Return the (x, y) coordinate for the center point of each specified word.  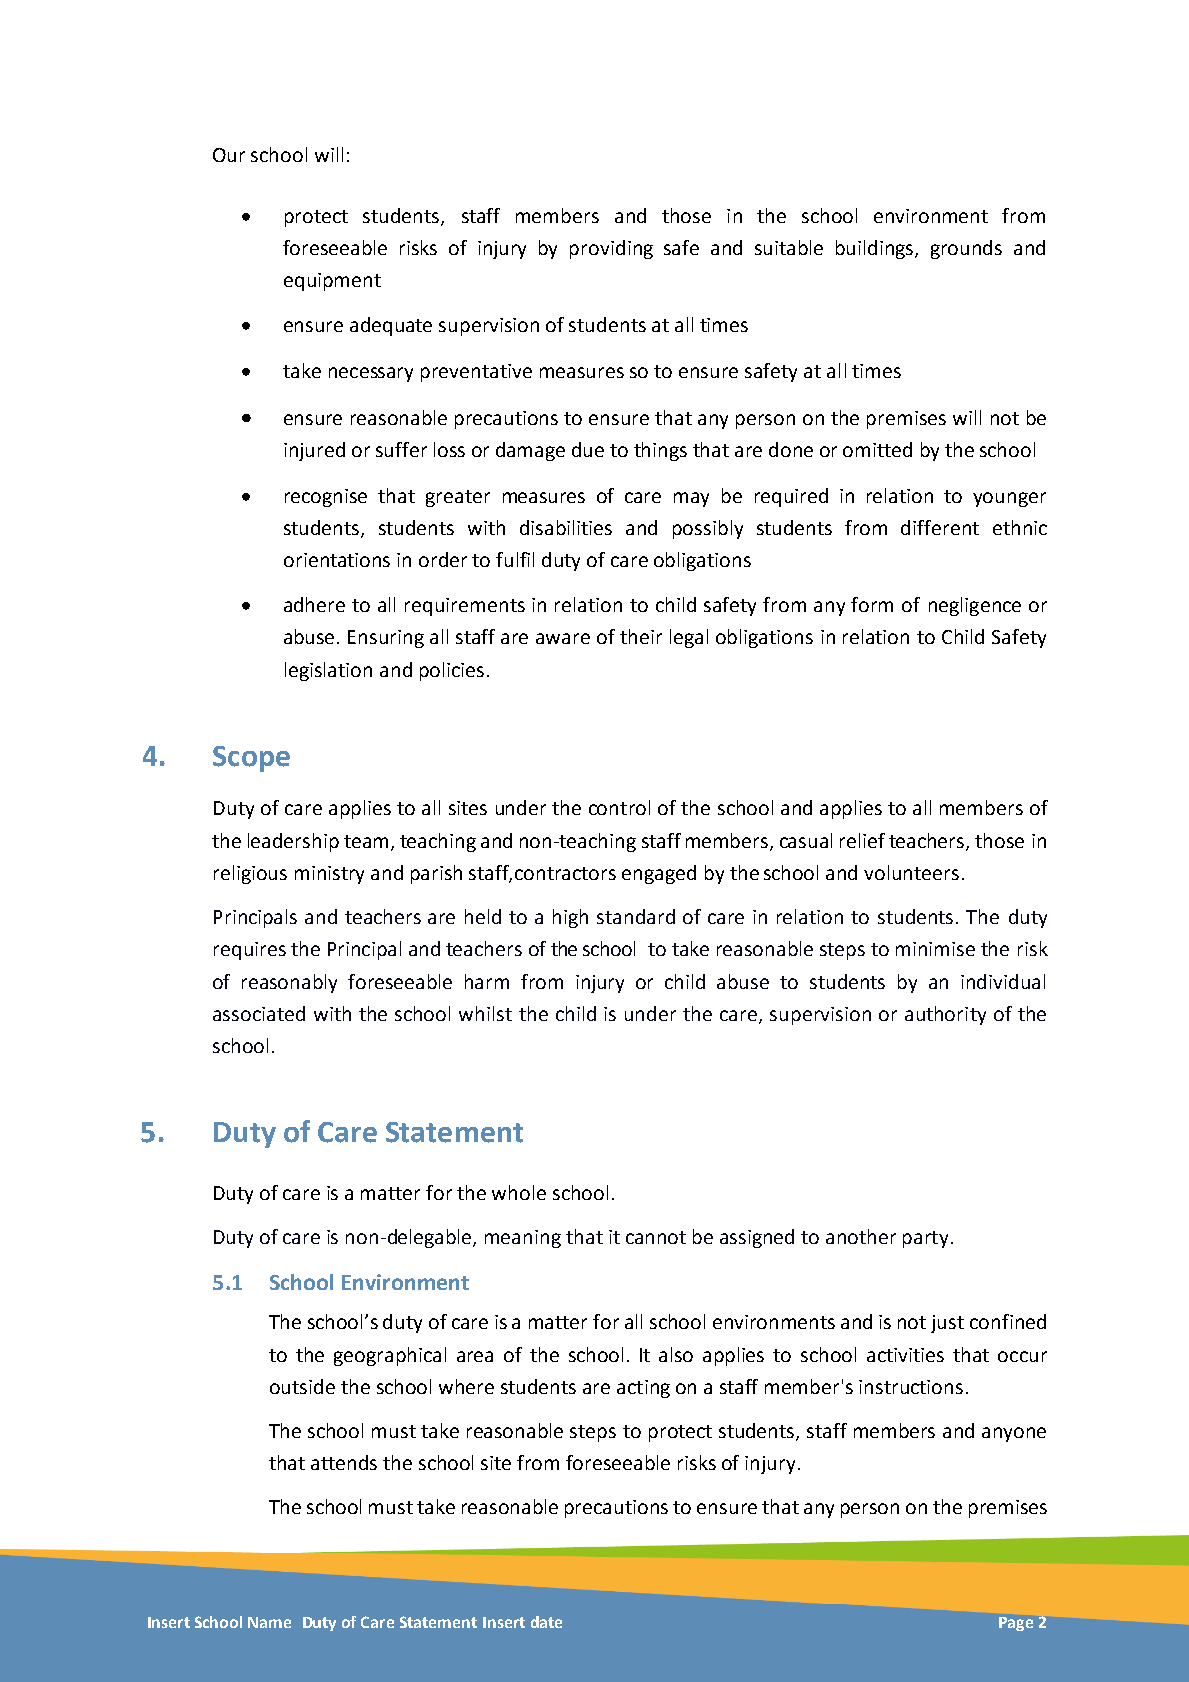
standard (636, 916)
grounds (966, 249)
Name (269, 1622)
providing (611, 249)
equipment (332, 282)
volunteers (911, 872)
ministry (329, 875)
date (546, 1622)
